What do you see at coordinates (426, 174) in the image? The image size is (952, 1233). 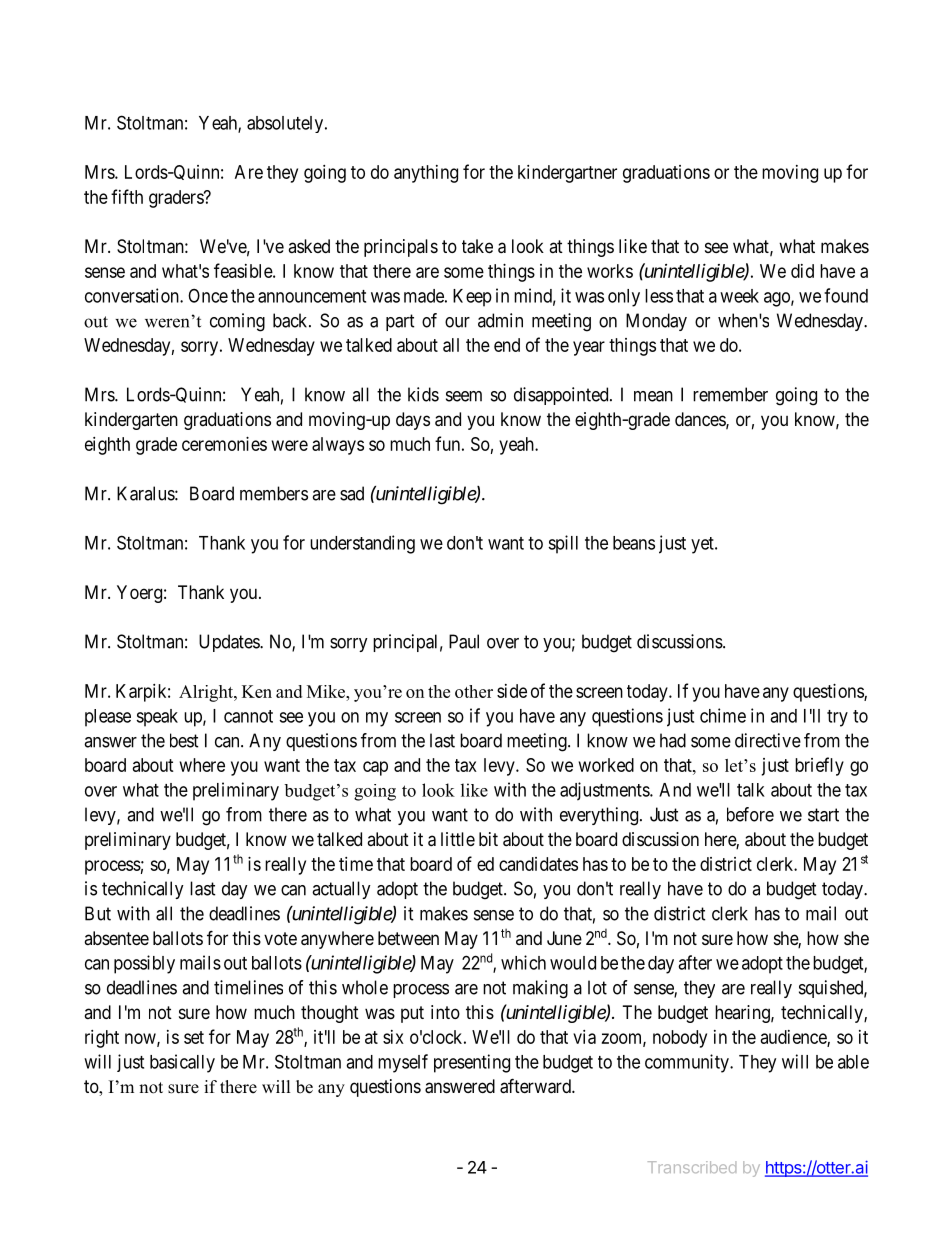 I see `anything` at bounding box center [426, 174].
